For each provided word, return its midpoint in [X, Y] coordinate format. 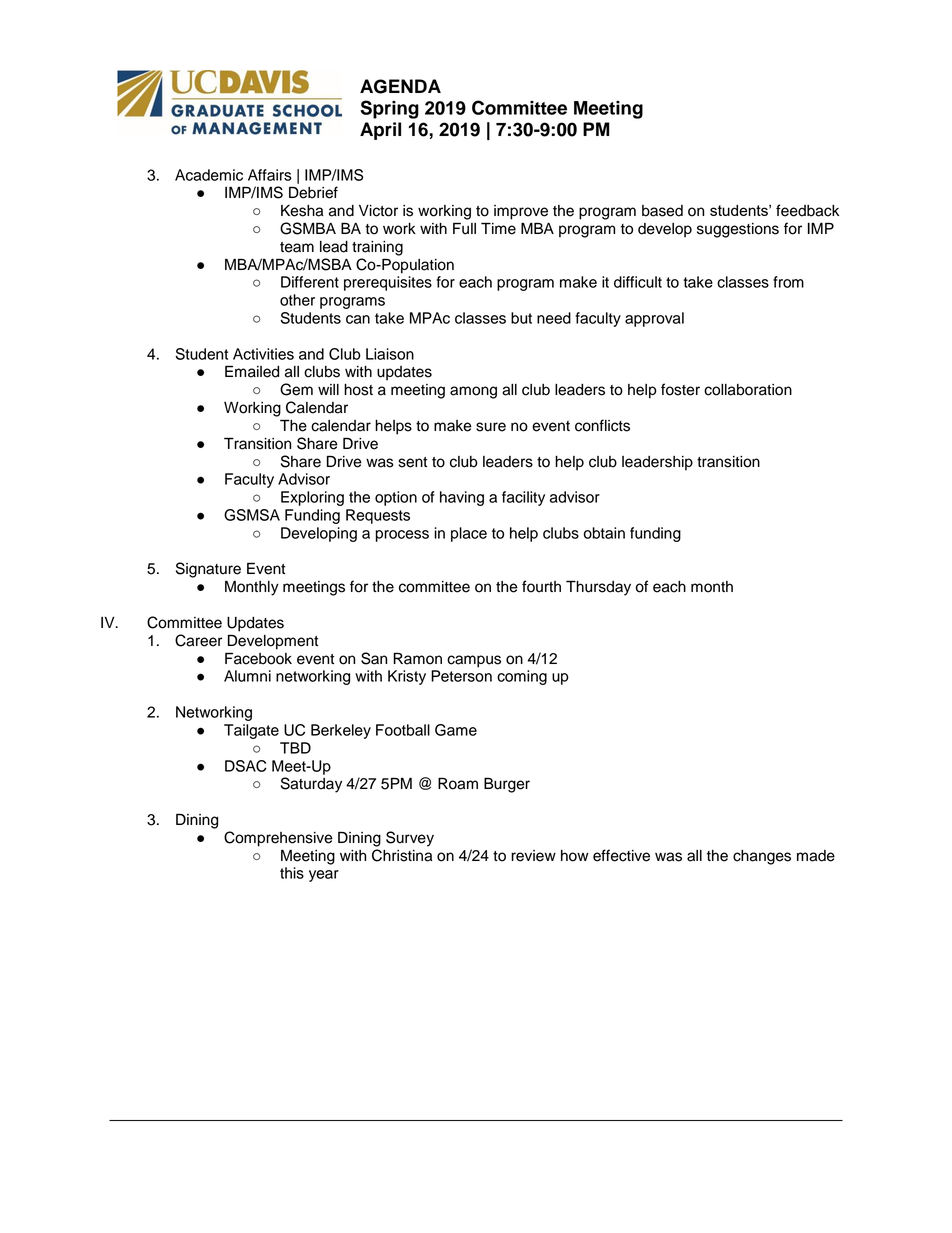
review [533, 856]
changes [762, 857]
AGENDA [400, 86]
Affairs [270, 175]
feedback [807, 210]
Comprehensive [278, 839]
